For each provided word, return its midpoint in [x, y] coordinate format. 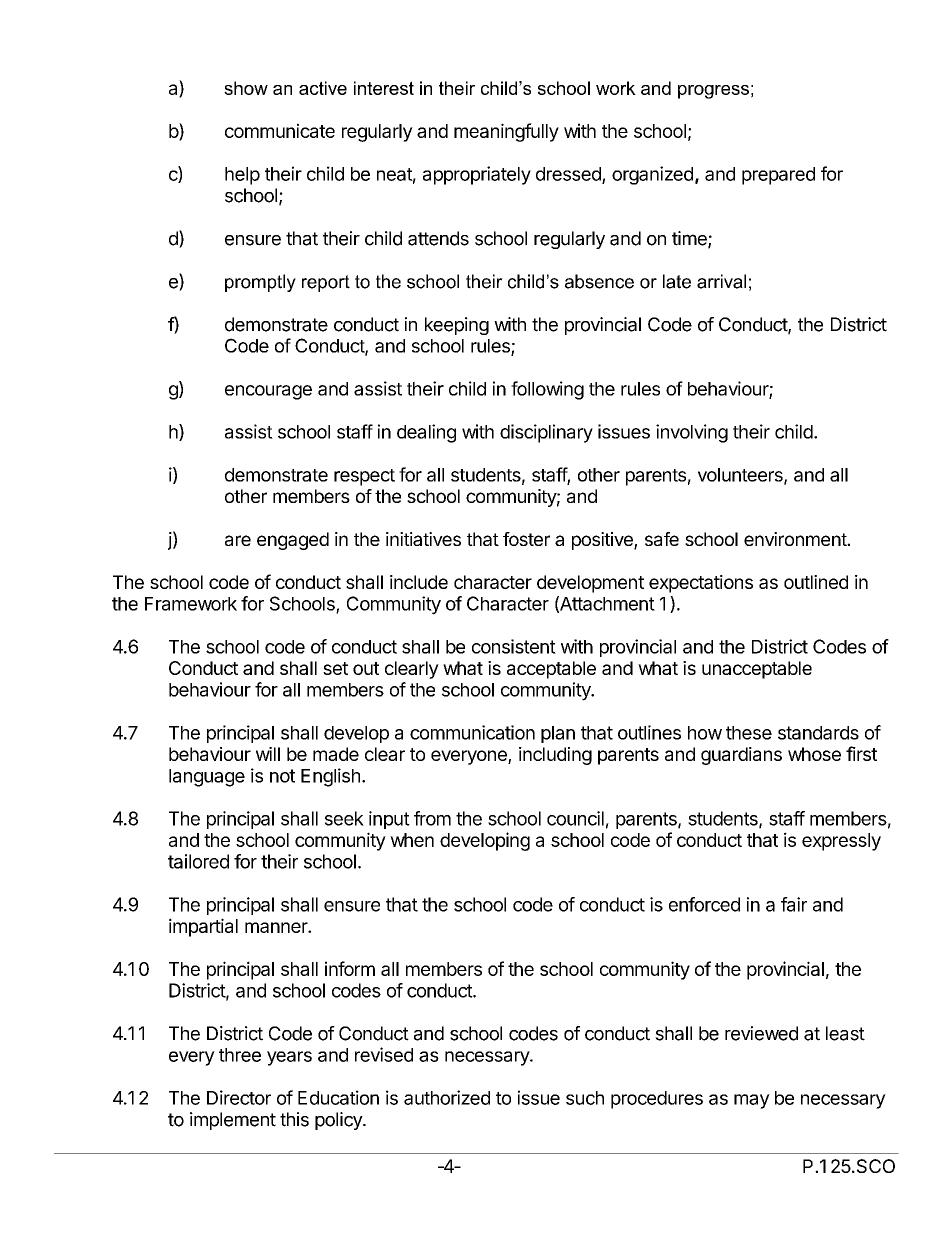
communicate [280, 130]
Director [239, 1097]
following [547, 390]
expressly [841, 842]
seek [344, 818]
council [575, 818]
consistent [514, 646]
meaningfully [506, 132]
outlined [816, 582]
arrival [721, 281]
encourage [268, 392]
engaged [293, 541]
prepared [778, 176]
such [585, 1098]
